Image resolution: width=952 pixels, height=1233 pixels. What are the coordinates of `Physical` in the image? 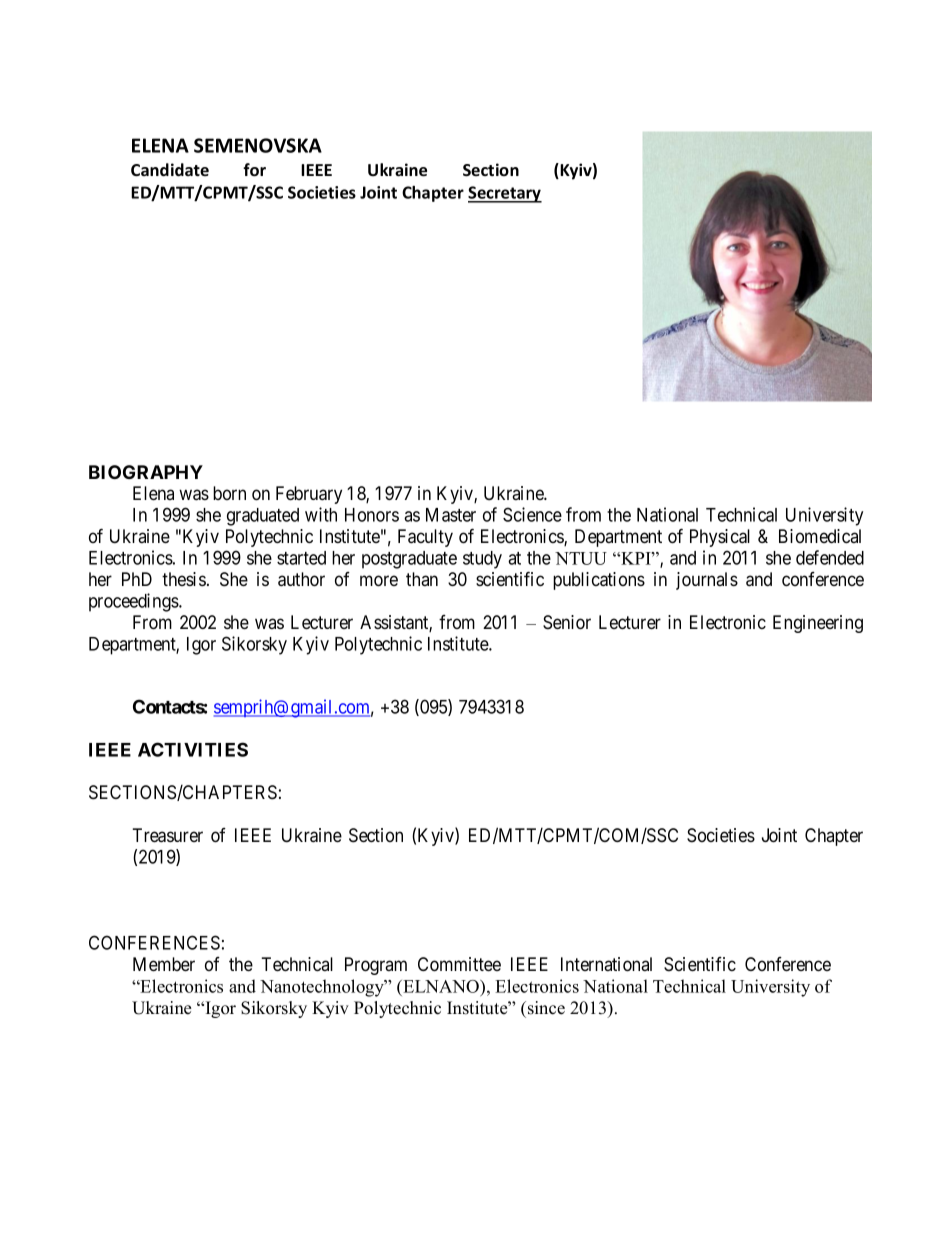 It's located at (720, 538).
